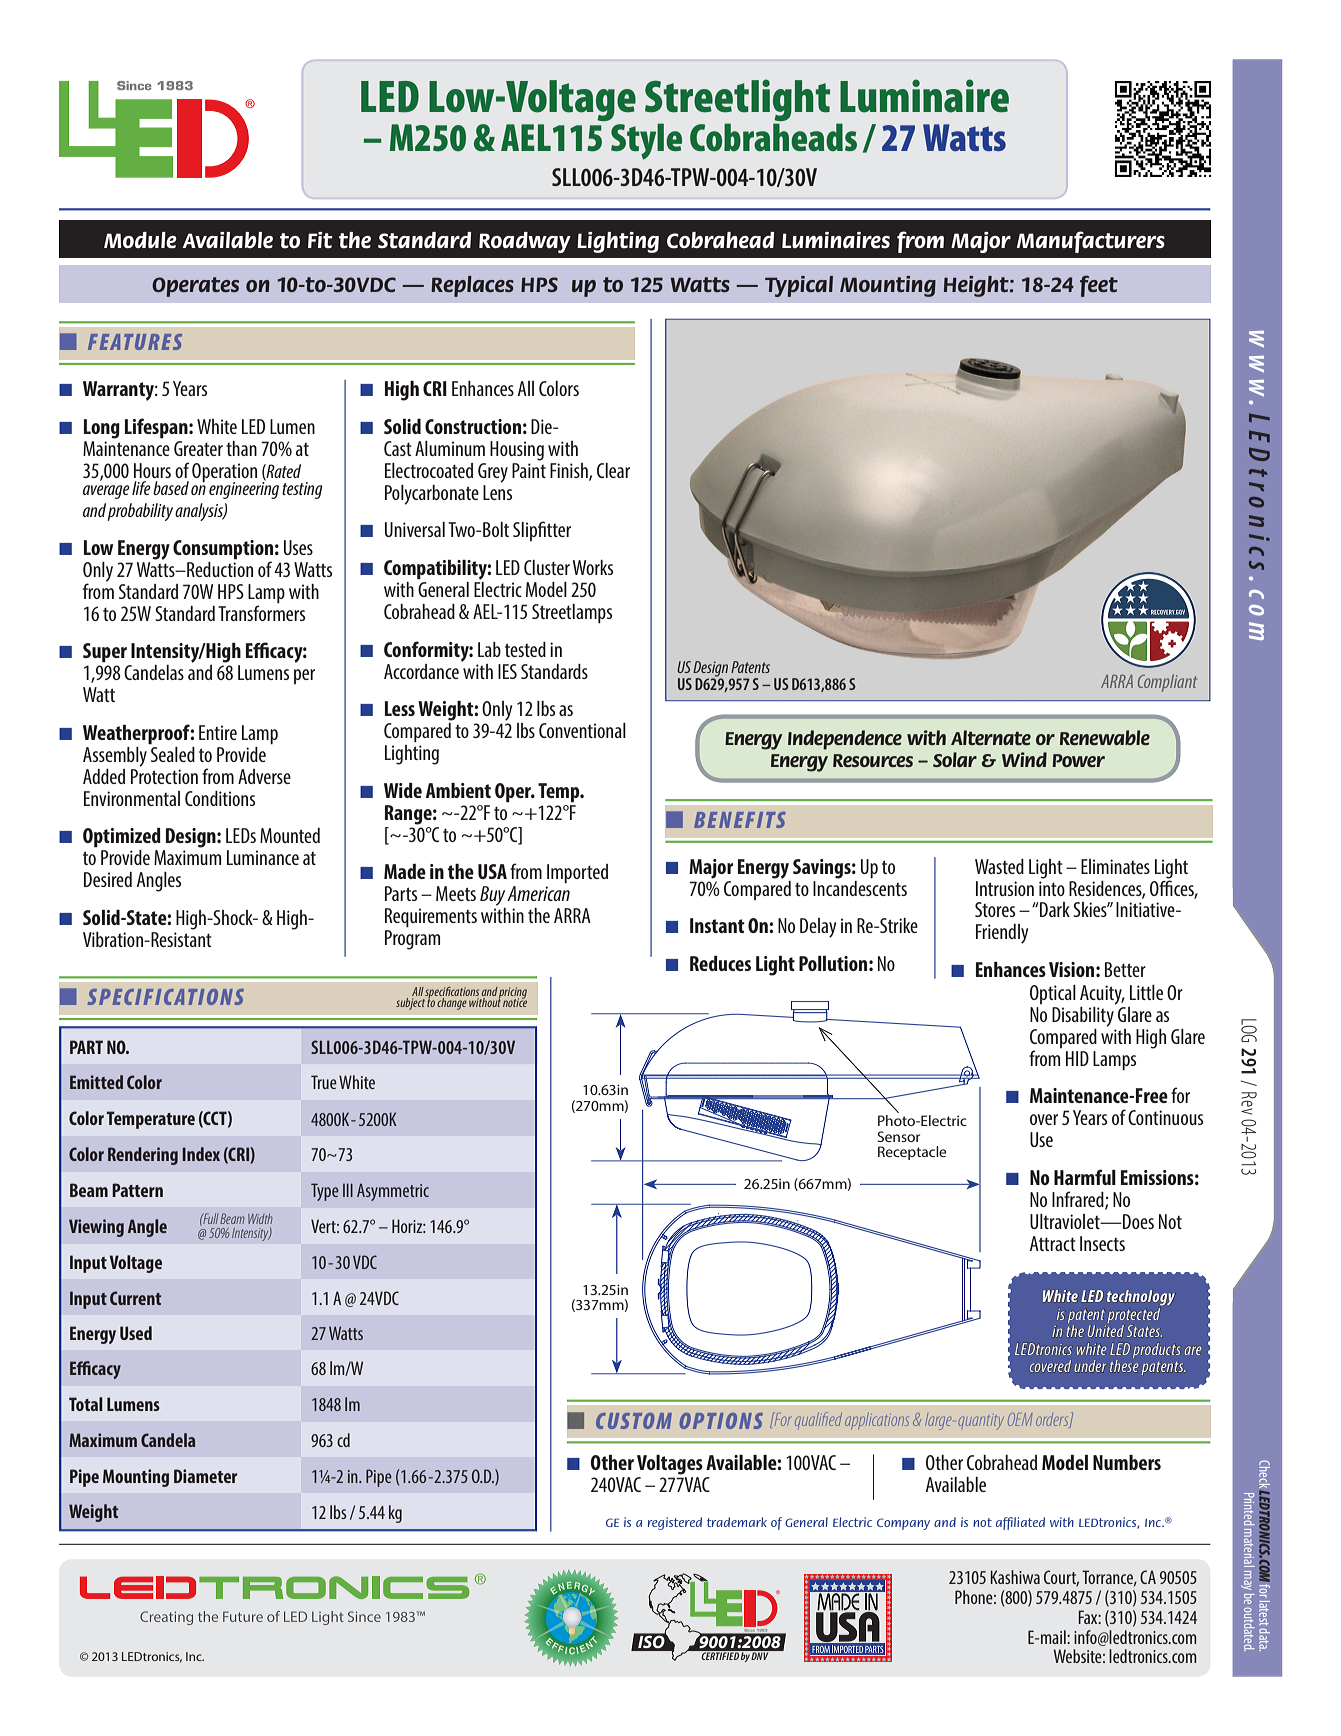 This screenshot has height=1736, width=1341. Describe the element at coordinates (991, 737) in the screenshot. I see `Alternate` at that location.
